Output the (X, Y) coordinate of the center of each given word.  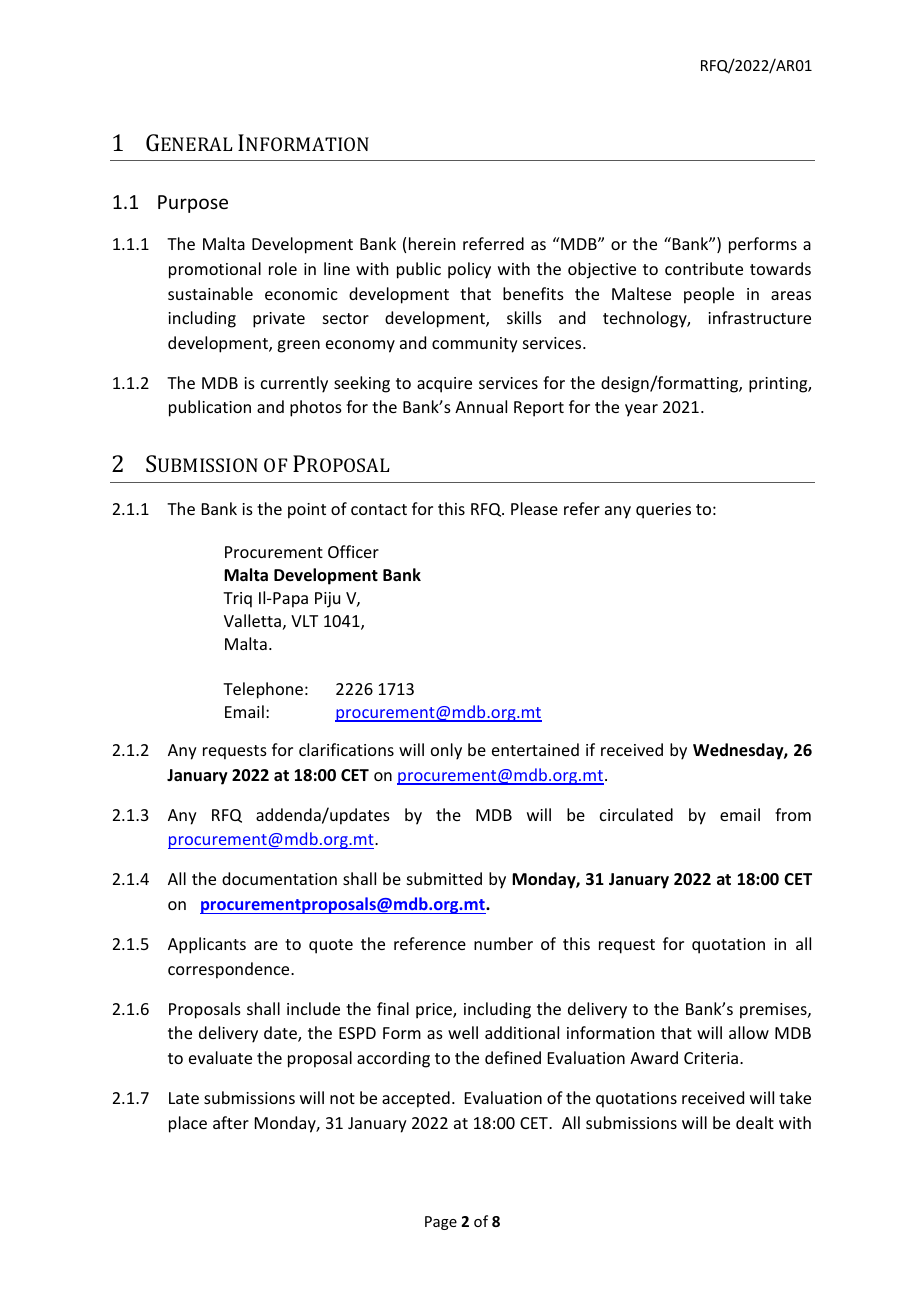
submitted (444, 878)
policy (469, 270)
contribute (704, 268)
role (283, 268)
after (231, 1122)
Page (441, 1223)
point (307, 511)
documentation (279, 878)
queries (663, 511)
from (793, 814)
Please (534, 508)
